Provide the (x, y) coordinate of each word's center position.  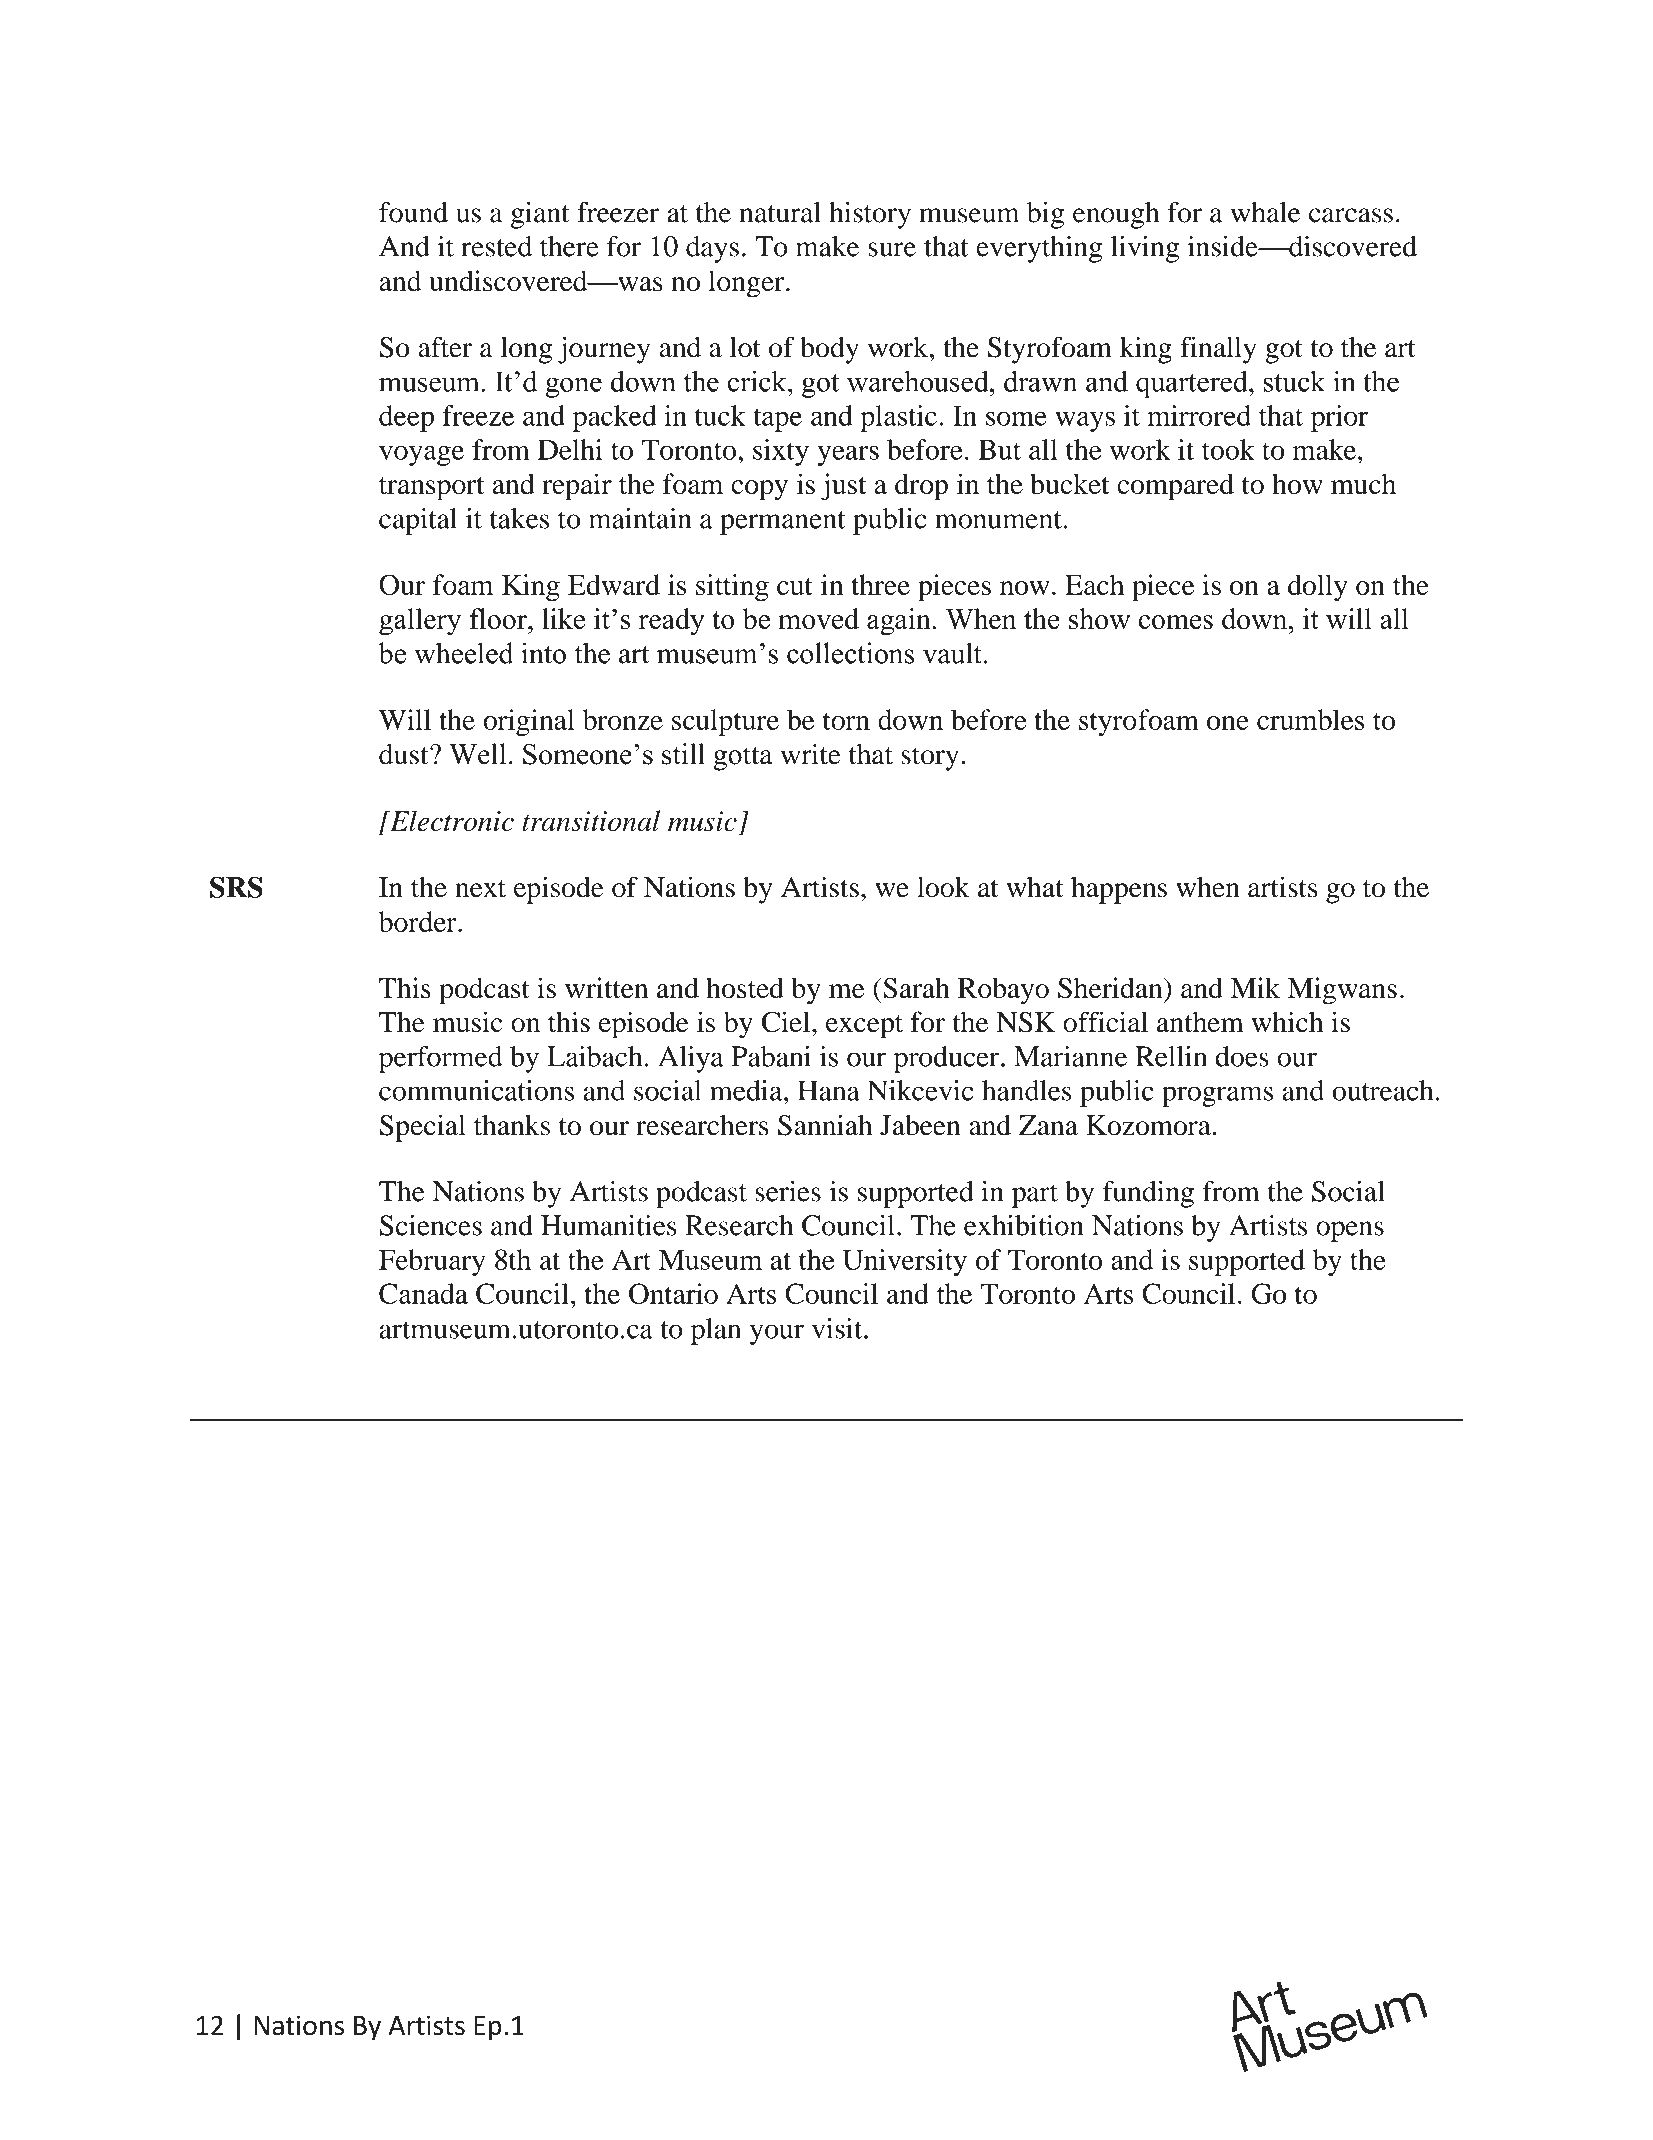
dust (405, 754)
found (413, 212)
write (811, 754)
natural (780, 212)
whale (1265, 212)
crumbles (1310, 719)
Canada (423, 1293)
